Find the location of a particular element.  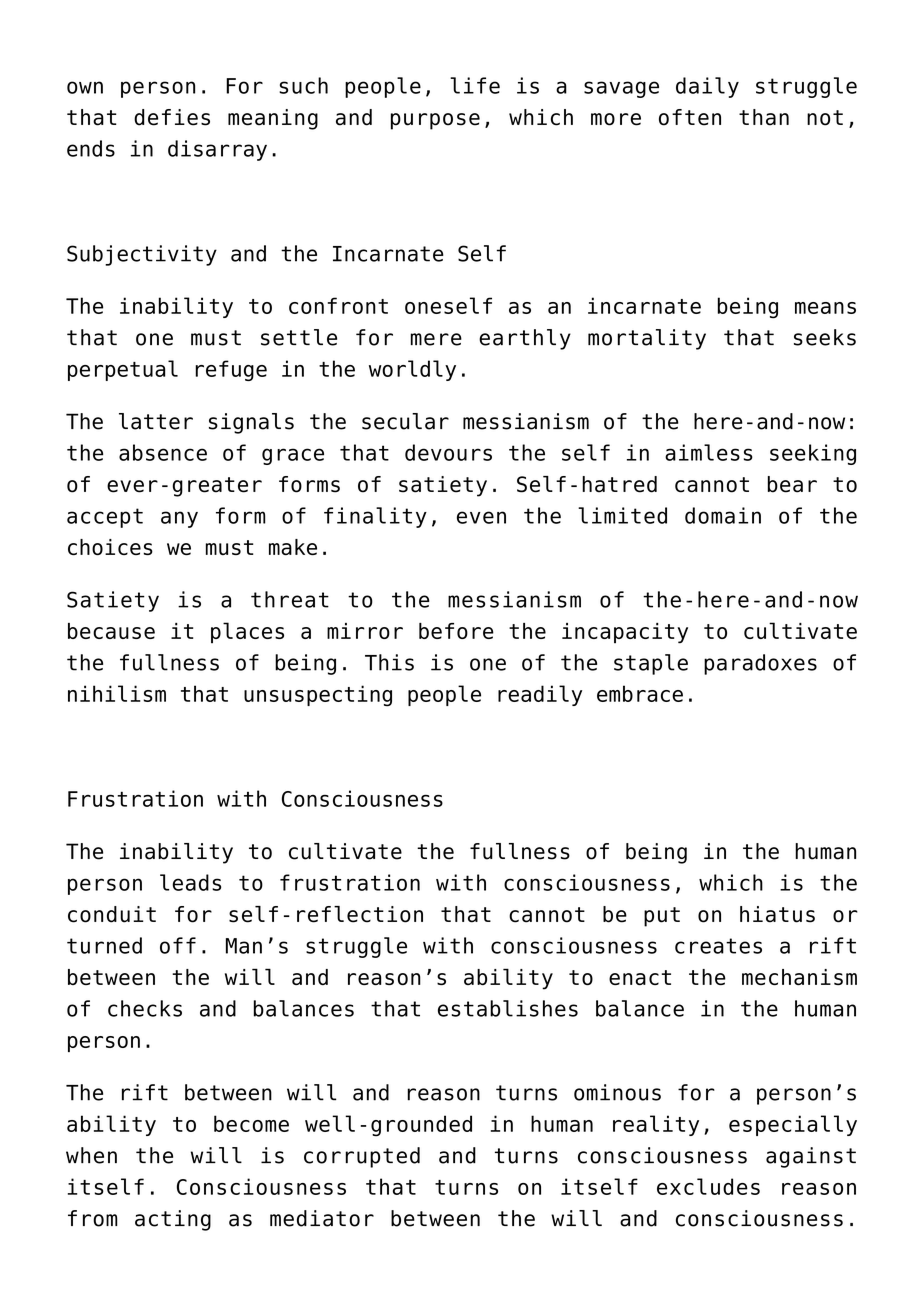

devours is located at coordinates (448, 452).
